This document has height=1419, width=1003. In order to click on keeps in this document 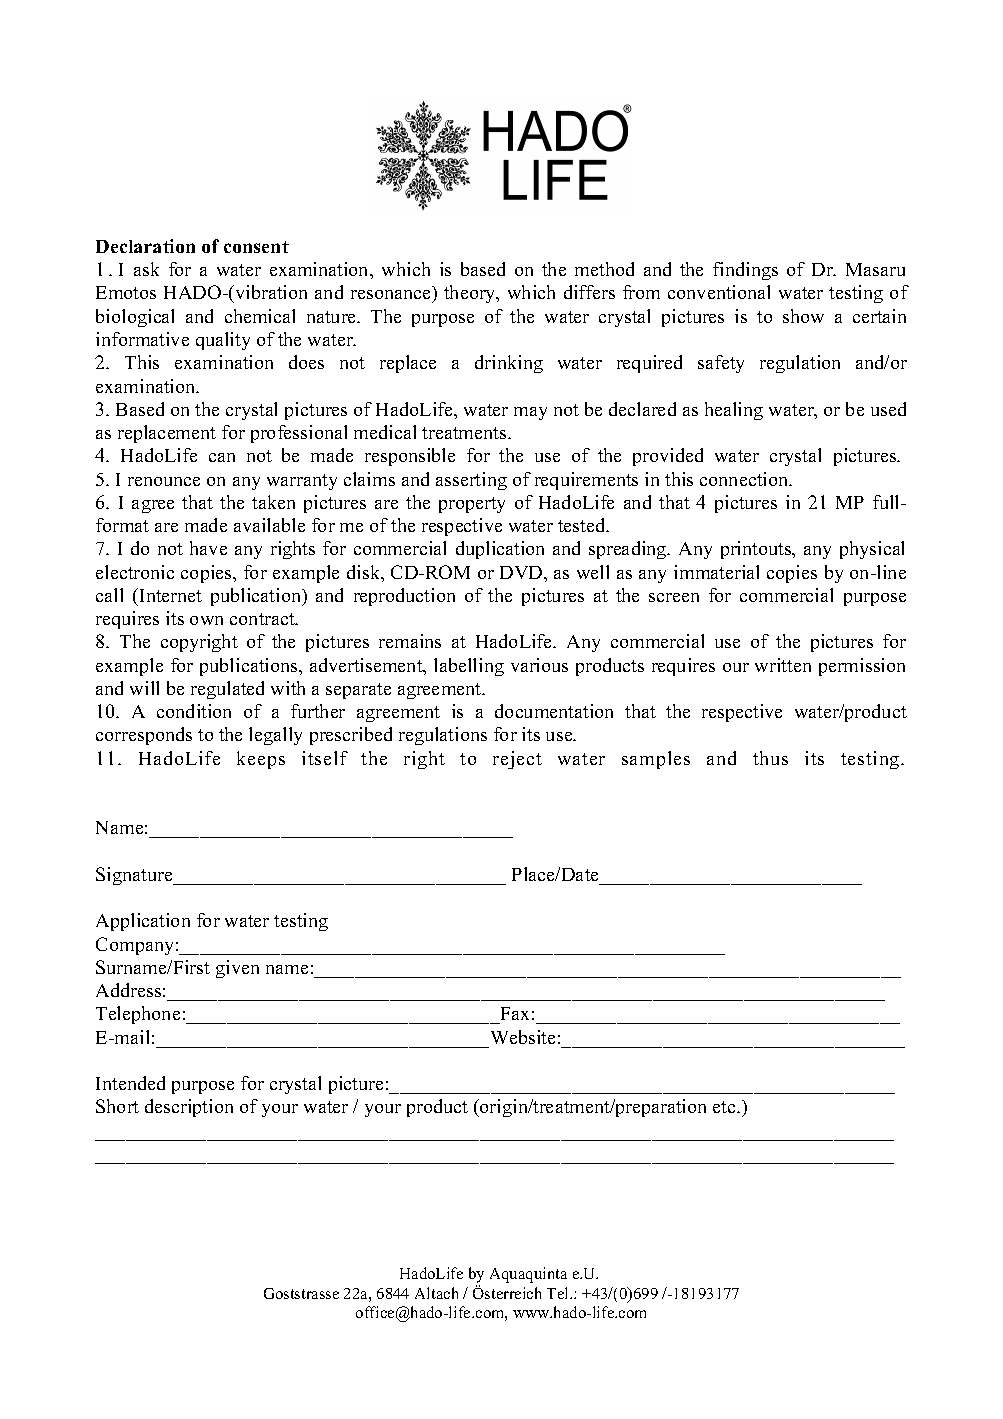, I will do `click(261, 760)`.
